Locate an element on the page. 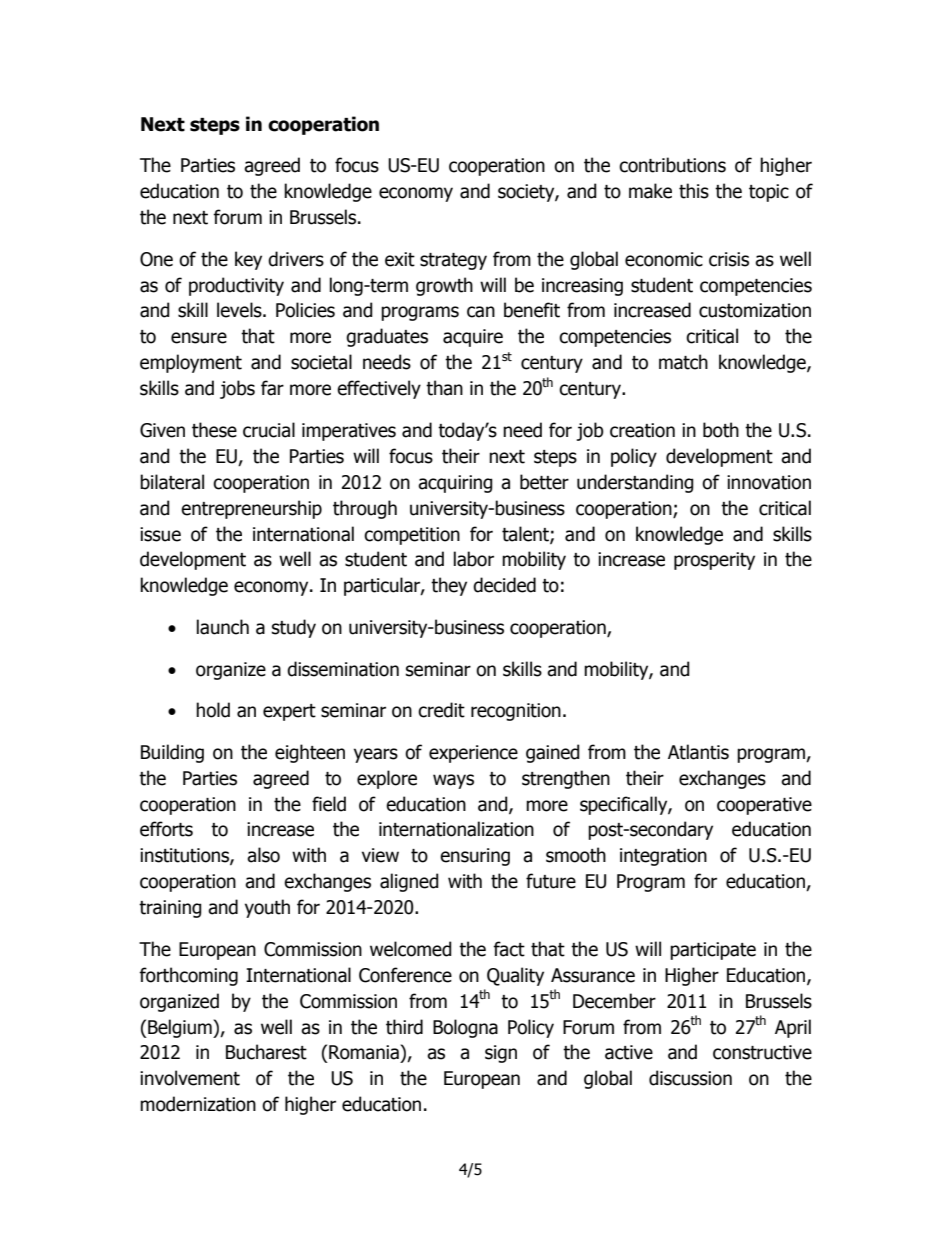 The image size is (952, 1233). this is located at coordinates (694, 191).
